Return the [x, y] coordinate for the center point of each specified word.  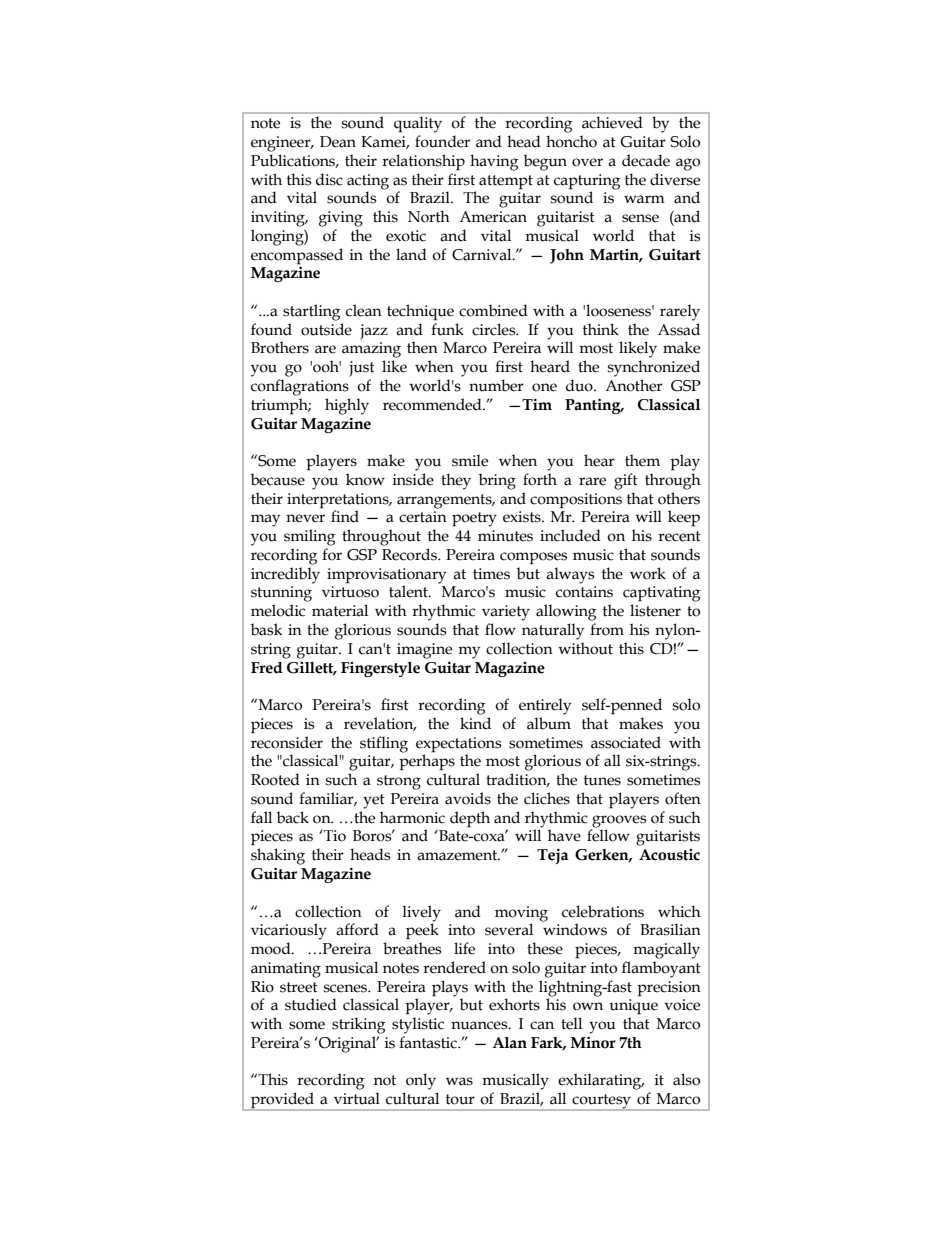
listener [655, 610]
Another [634, 385]
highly [347, 406]
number [496, 385]
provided [283, 1101]
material [340, 610]
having [494, 162]
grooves [619, 822]
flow [500, 629]
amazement [458, 855]
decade [646, 160]
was [459, 1081]
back [293, 817]
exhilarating [601, 1081]
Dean [338, 142]
